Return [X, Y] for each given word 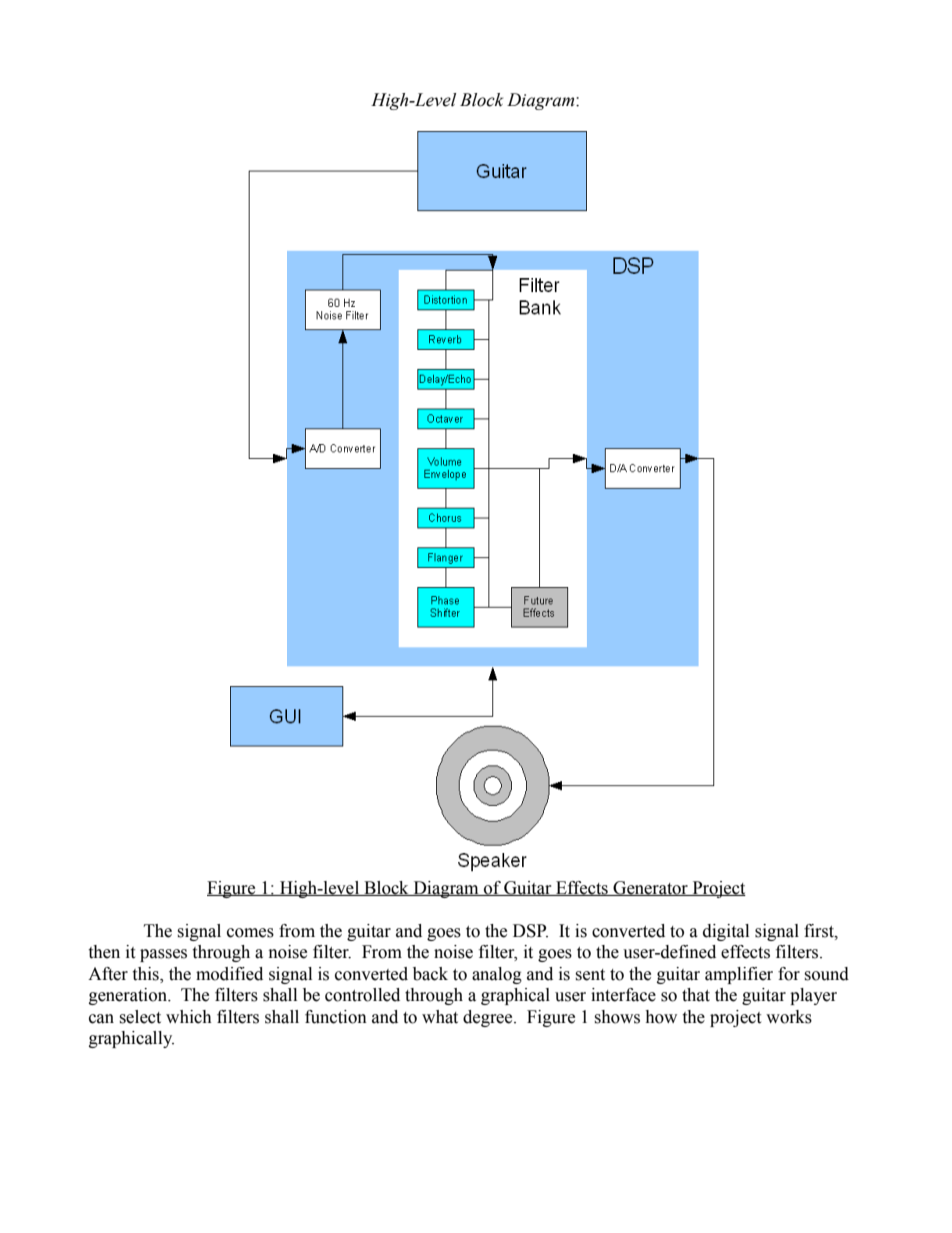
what [440, 1017]
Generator [650, 888]
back [430, 974]
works [789, 1017]
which [189, 1017]
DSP [530, 931]
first [820, 931]
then [104, 952]
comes [250, 933]
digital [726, 932]
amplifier [739, 975]
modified [229, 974]
